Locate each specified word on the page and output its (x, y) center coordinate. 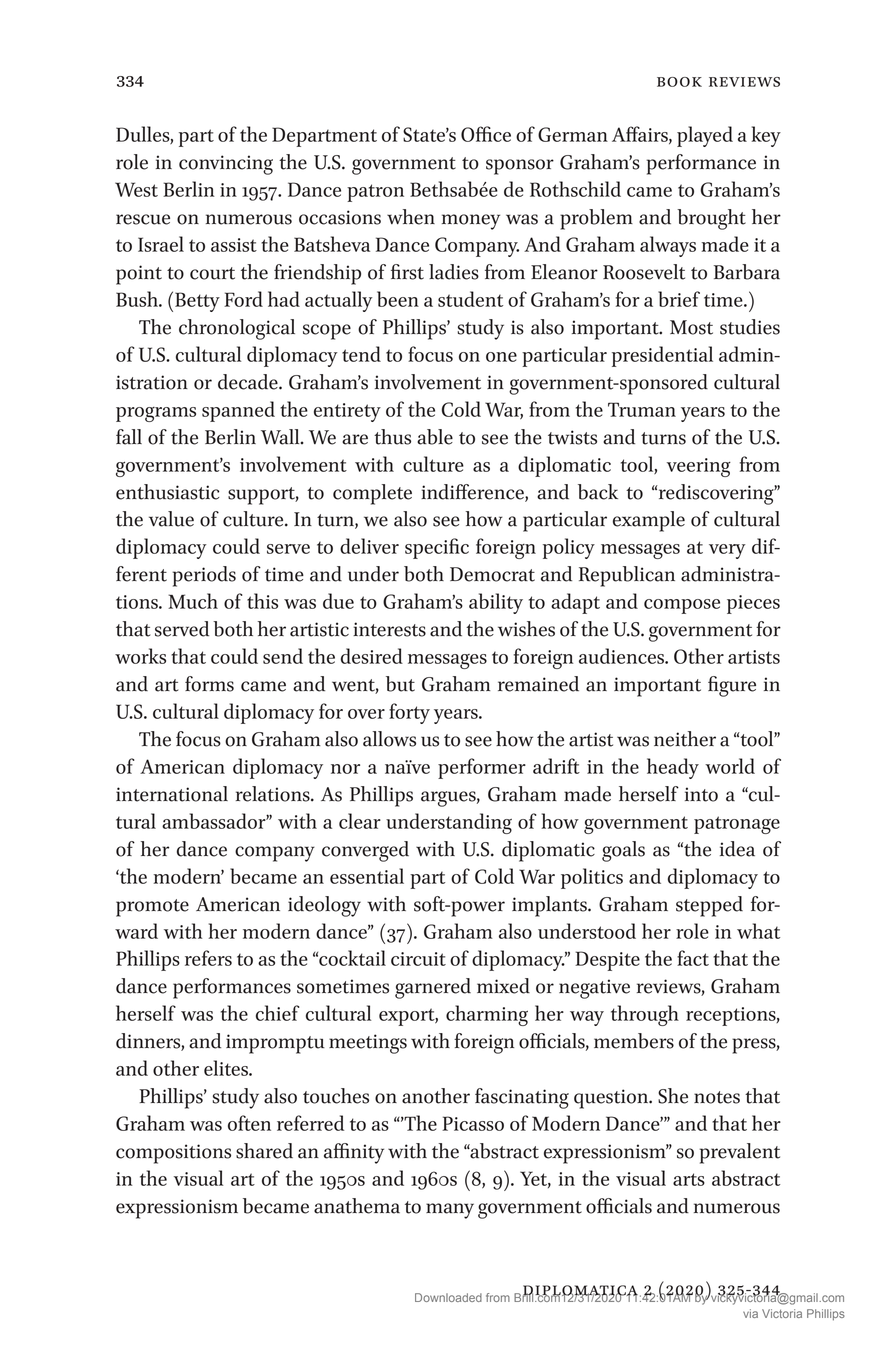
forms (209, 684)
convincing (226, 165)
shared (264, 1151)
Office (486, 134)
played (705, 136)
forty (409, 713)
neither (685, 739)
